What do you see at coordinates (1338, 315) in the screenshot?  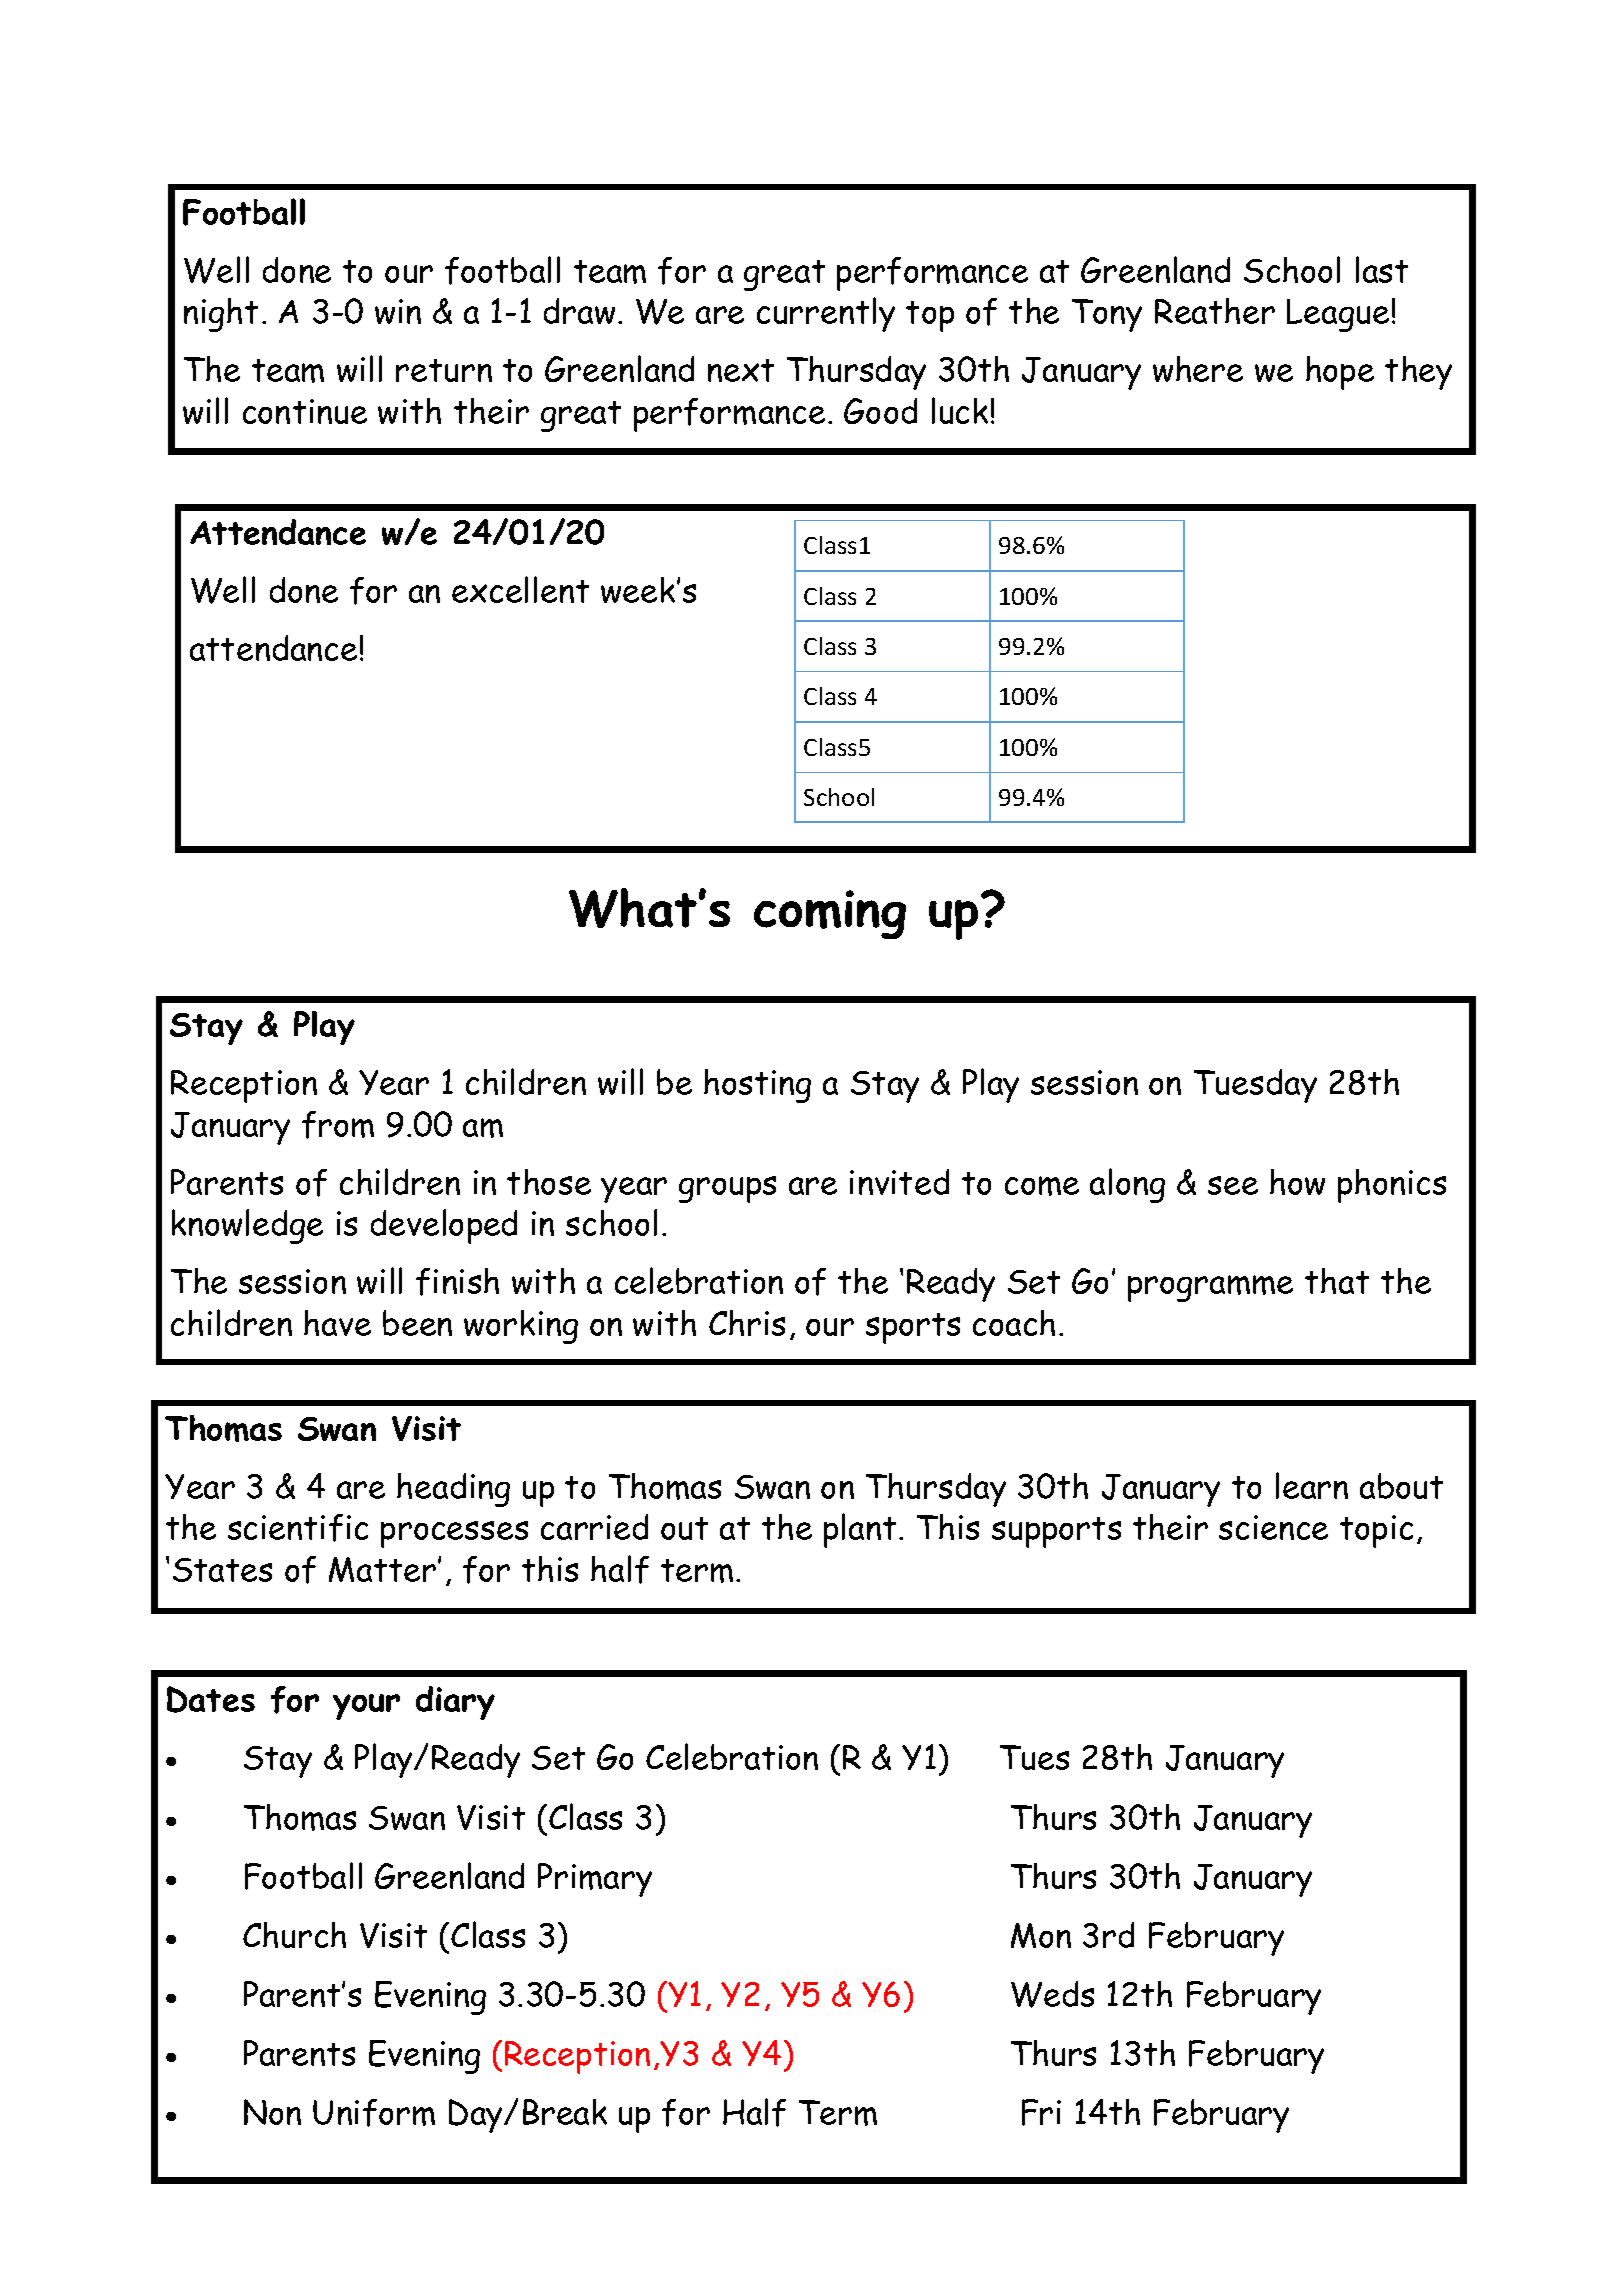 I see `League` at bounding box center [1338, 315].
